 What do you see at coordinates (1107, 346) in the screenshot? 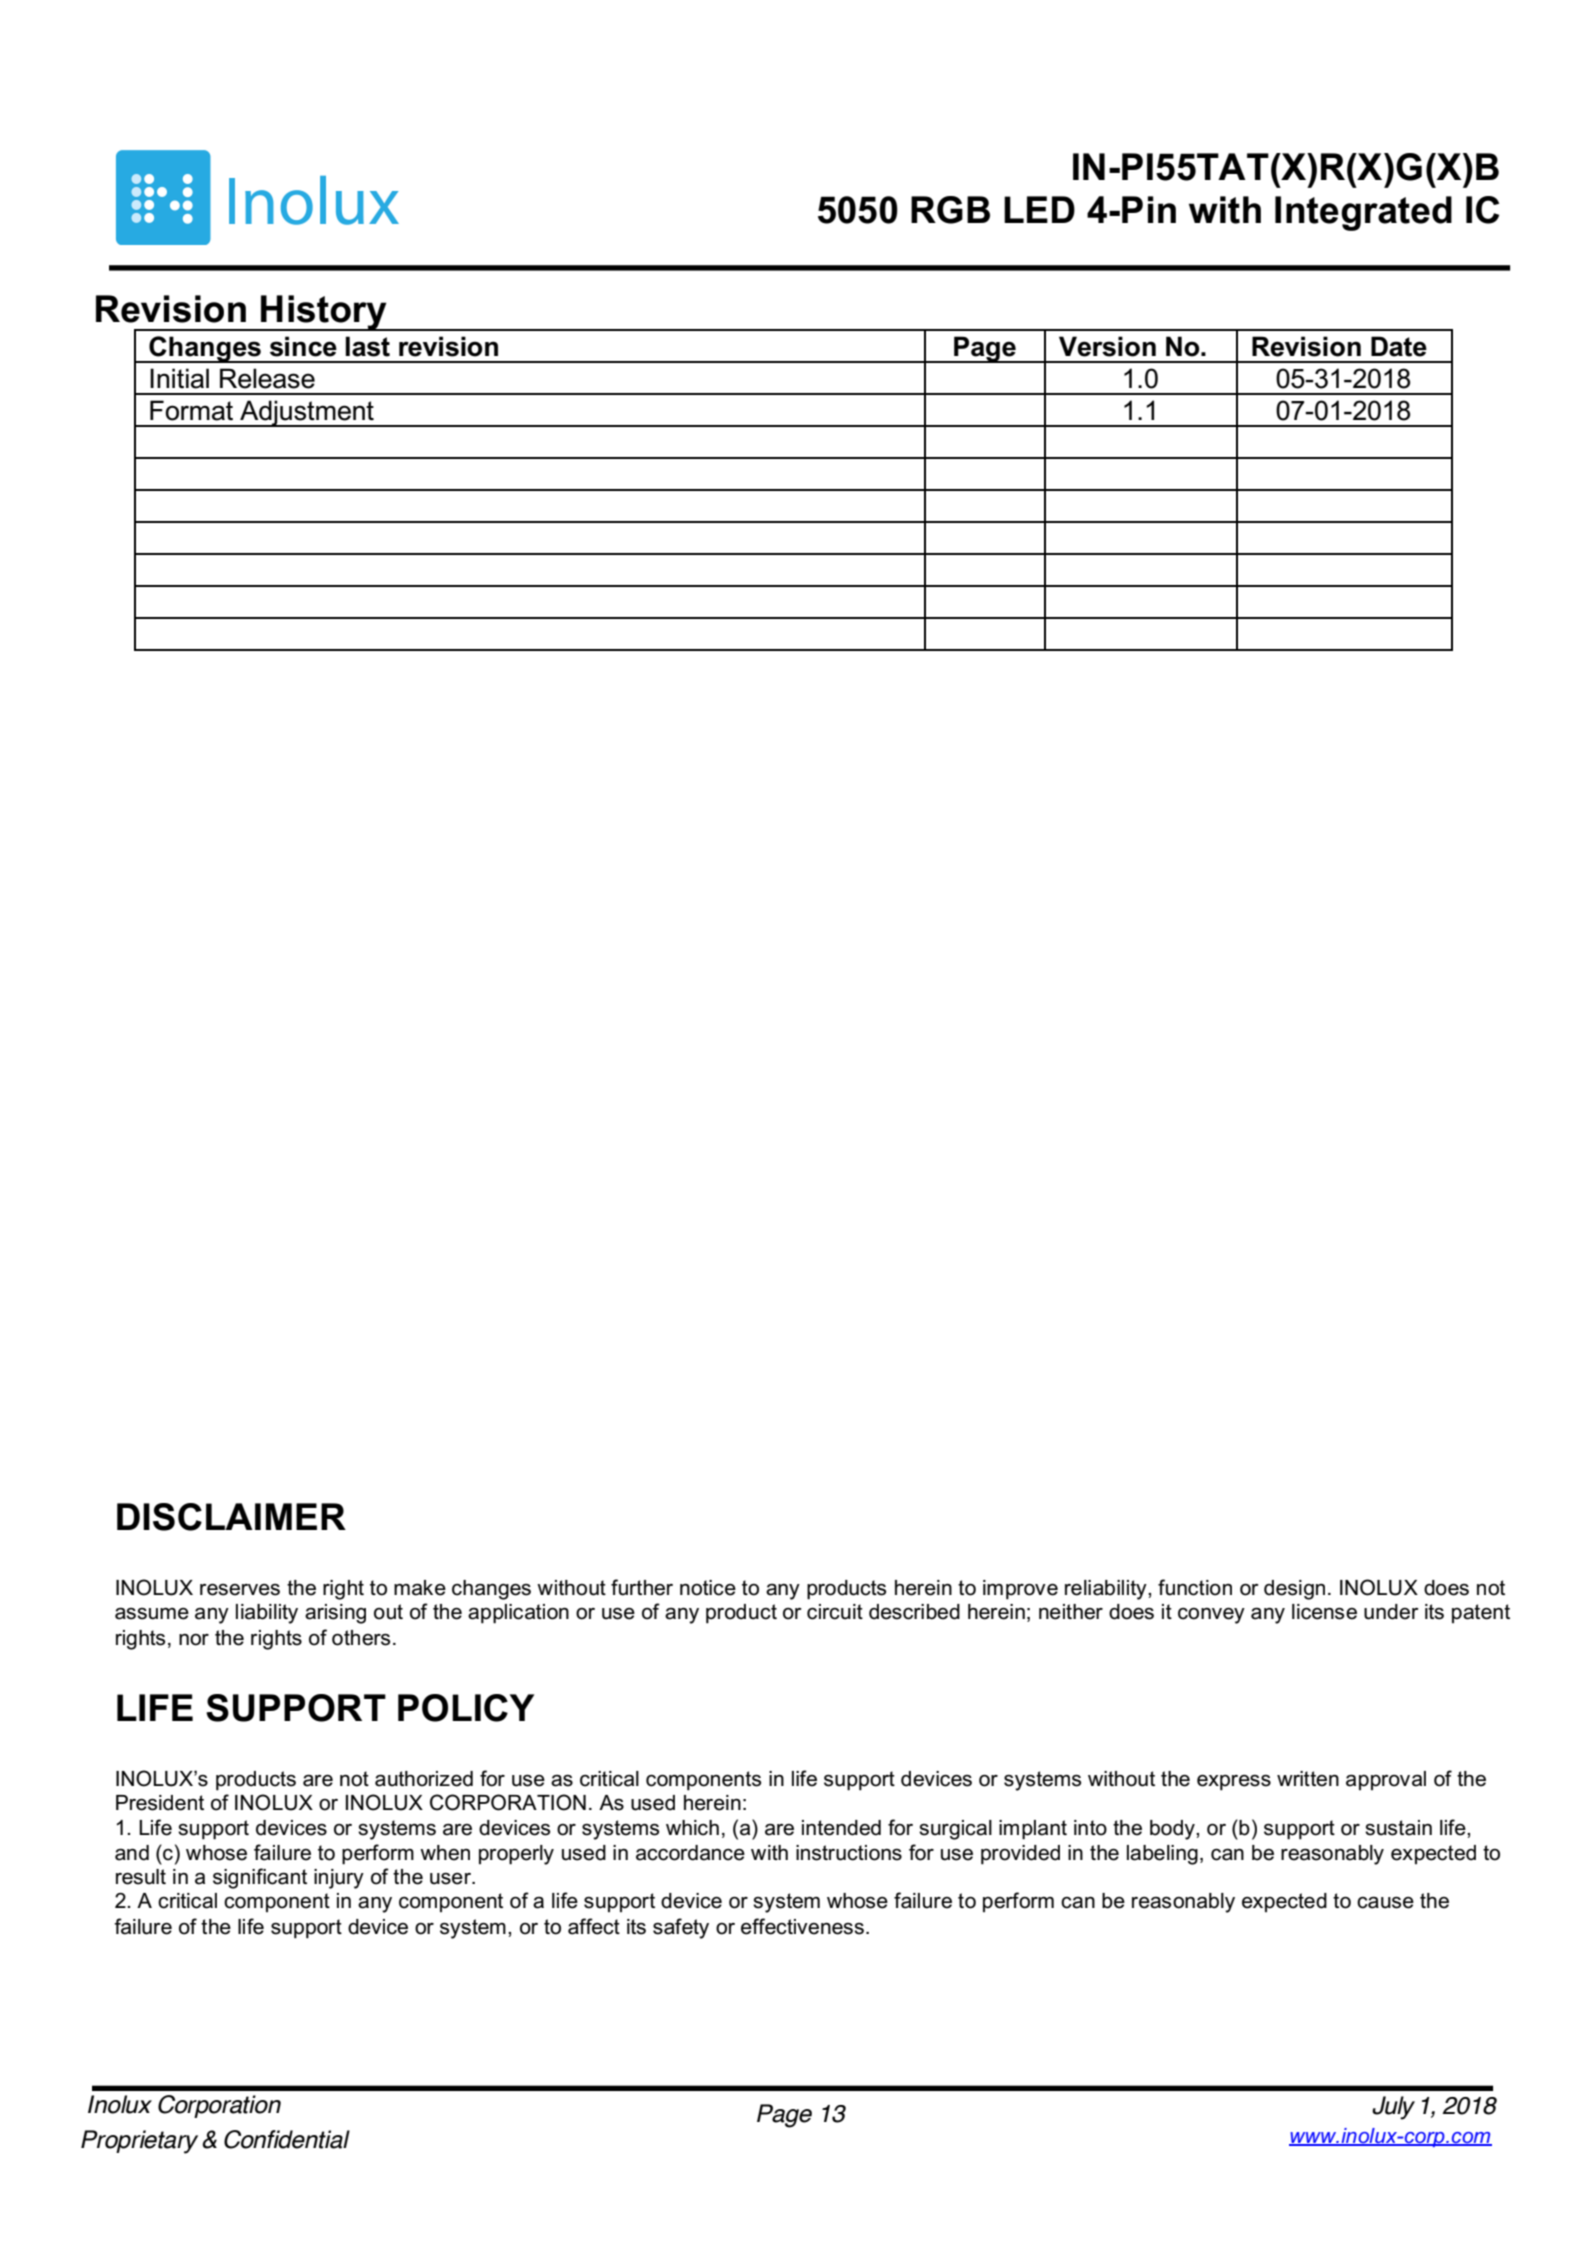
I see `Version` at bounding box center [1107, 346].
